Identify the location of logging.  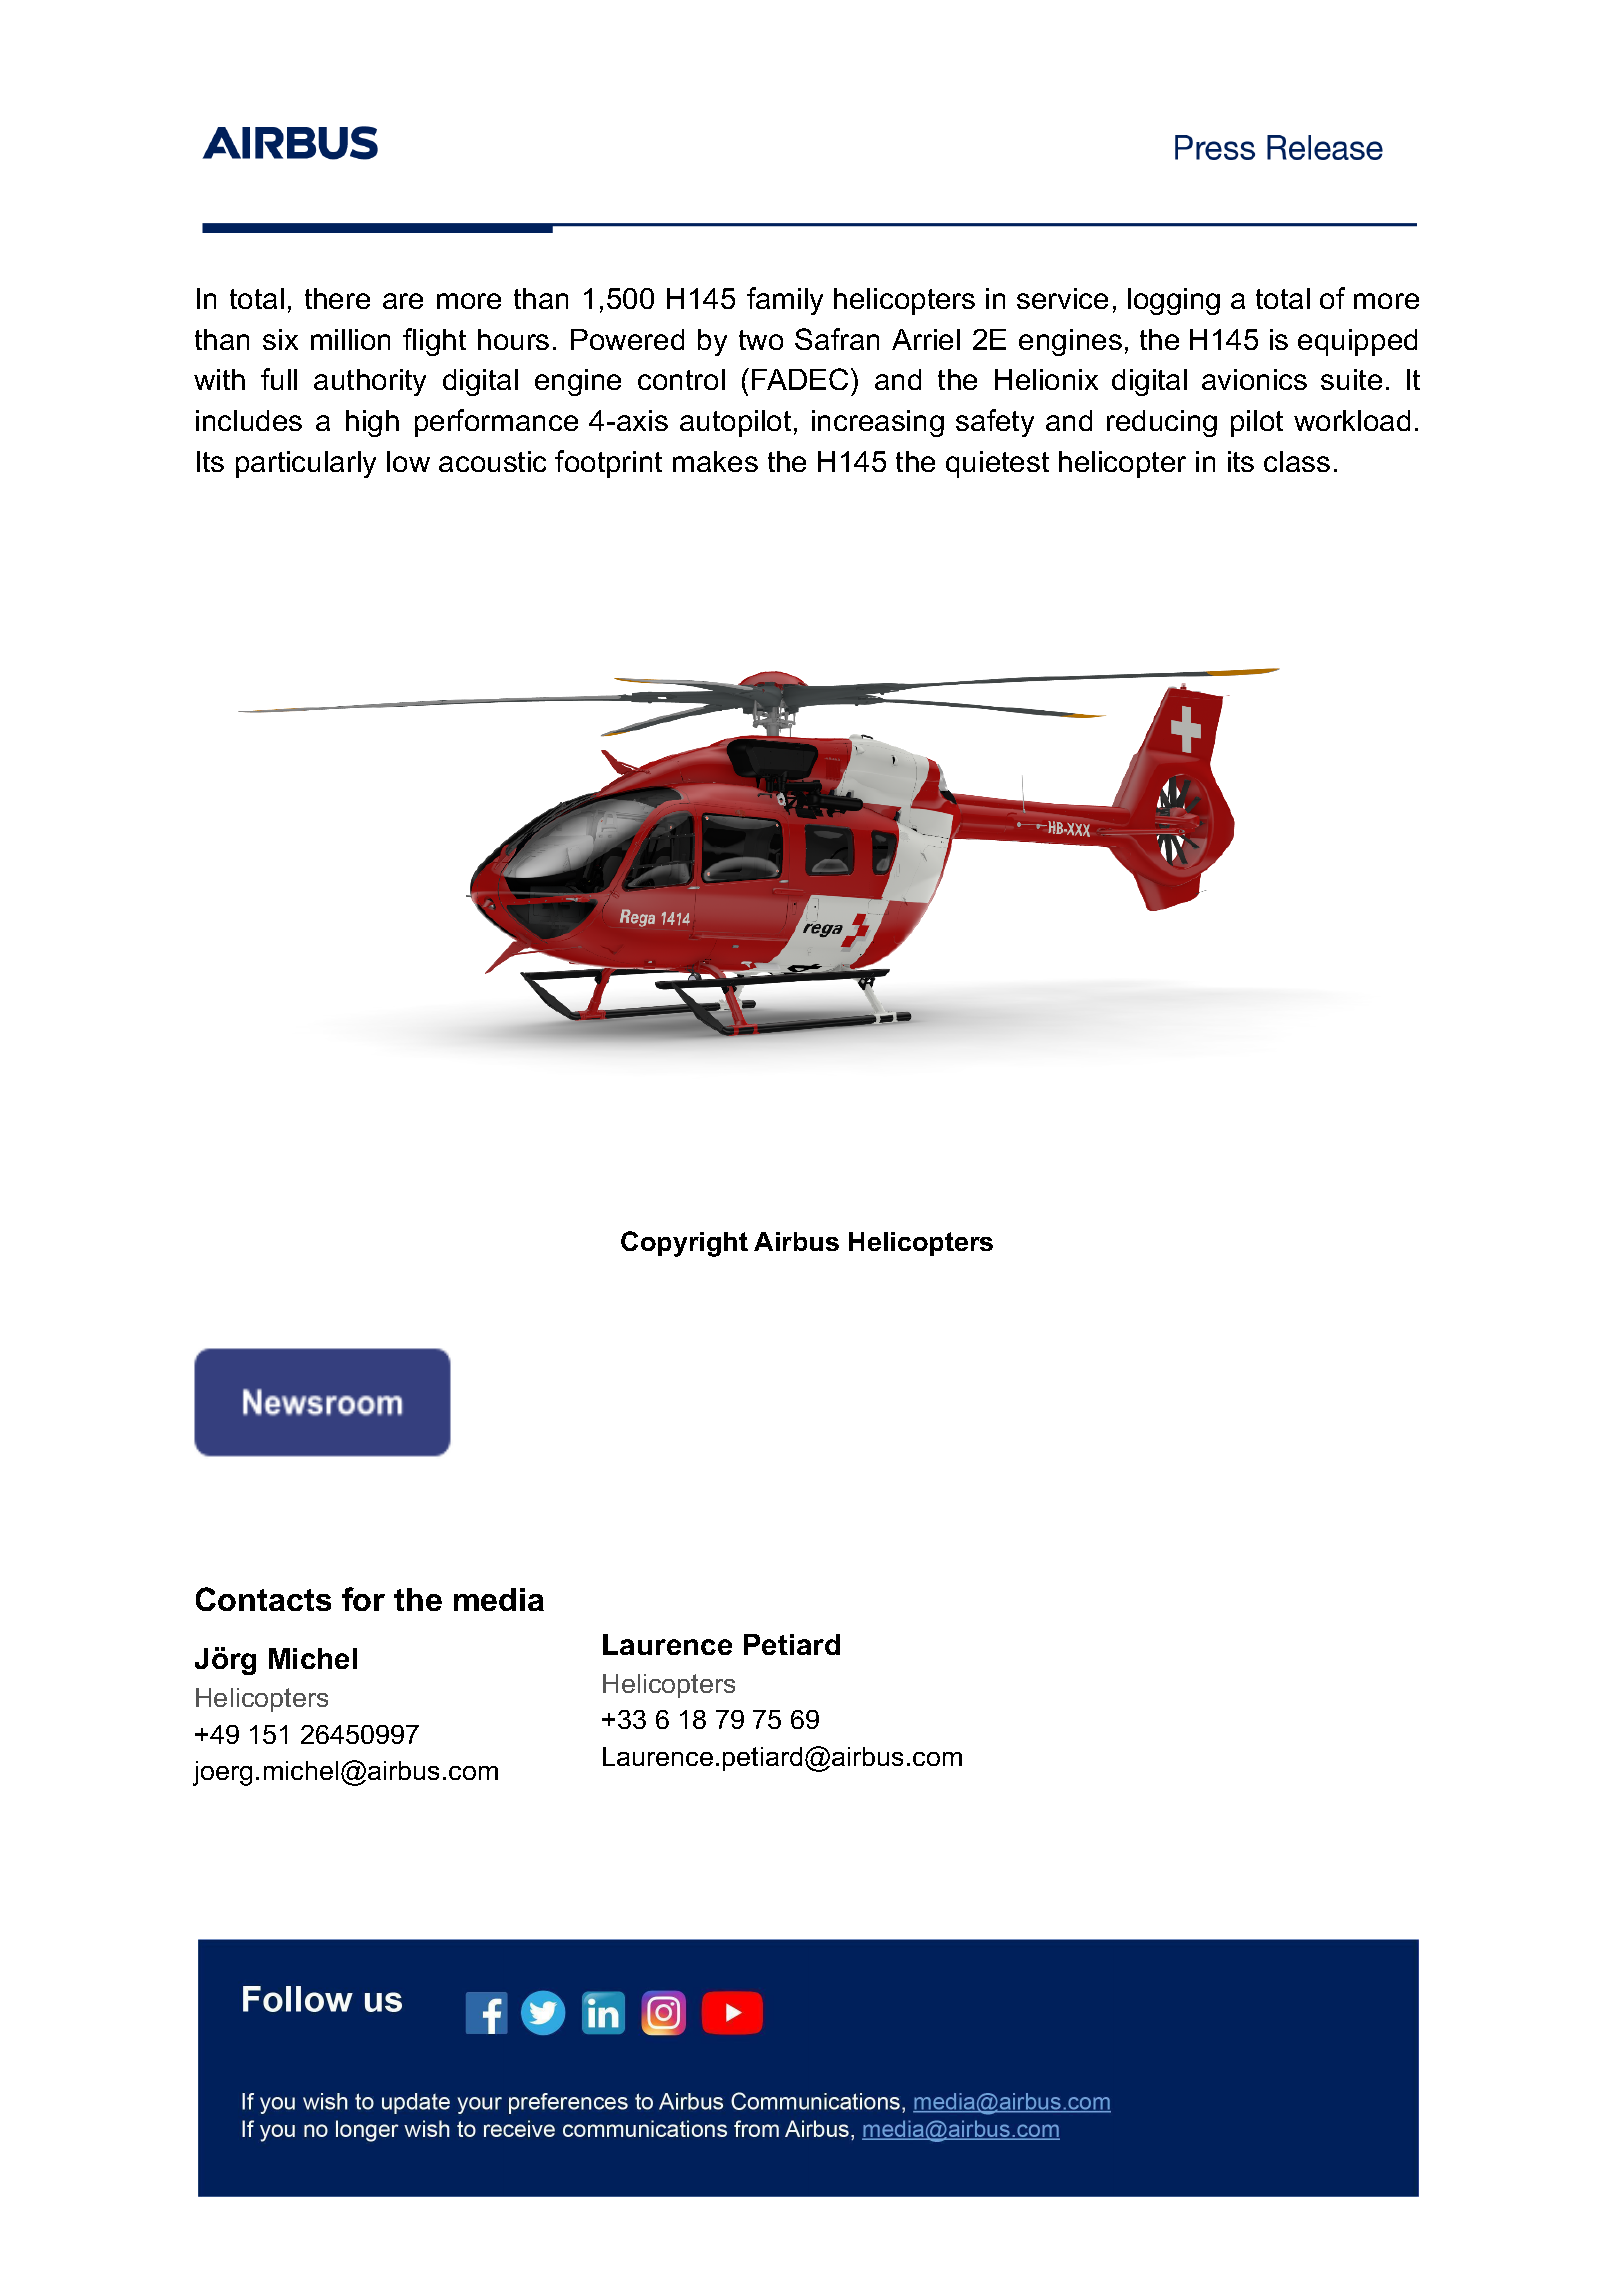
(1174, 301).
